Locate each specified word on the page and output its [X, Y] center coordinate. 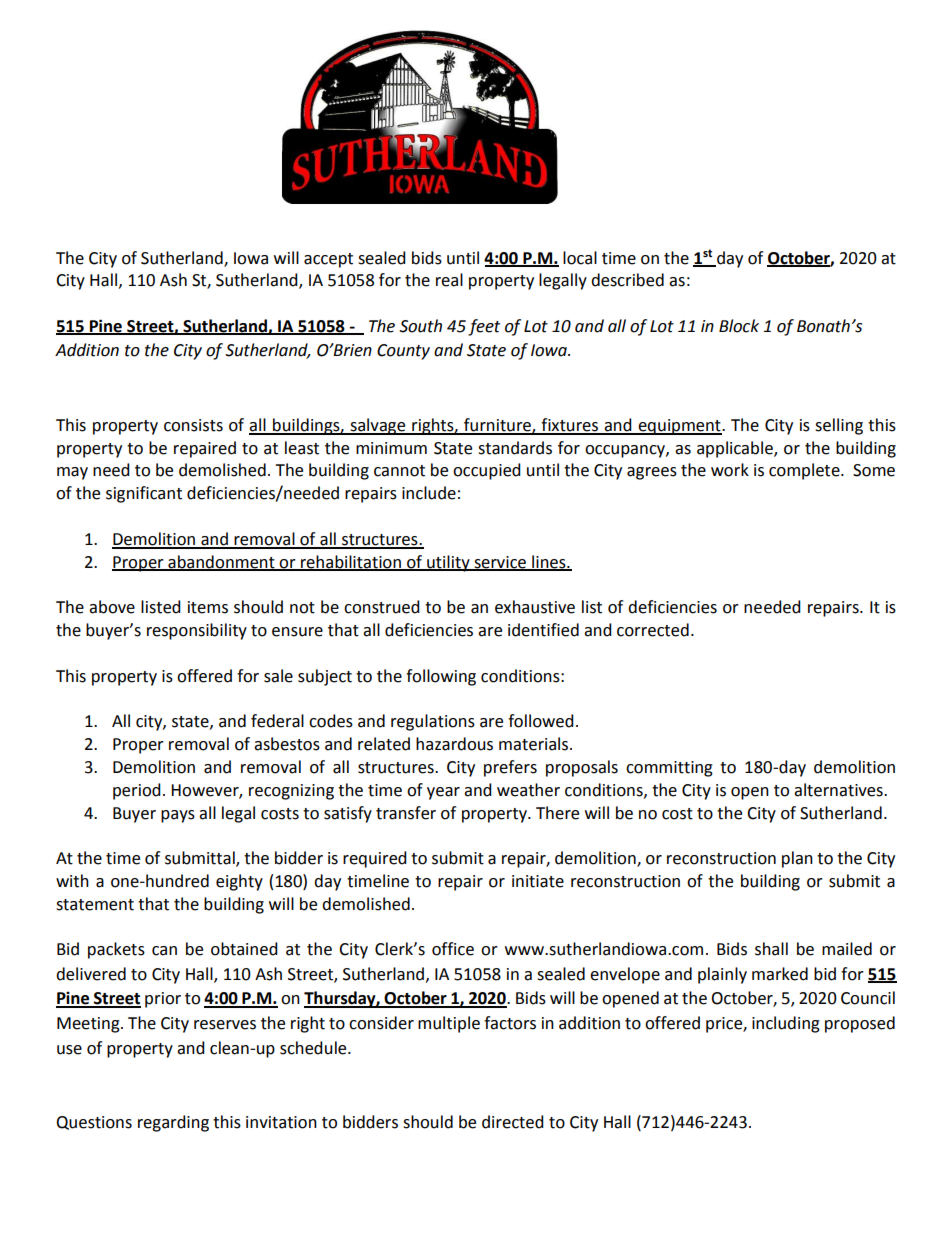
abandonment [221, 562]
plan [797, 859]
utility [448, 563]
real [449, 280]
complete [805, 471]
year [443, 793]
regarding [173, 1123]
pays [178, 816]
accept [328, 260]
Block [739, 326]
